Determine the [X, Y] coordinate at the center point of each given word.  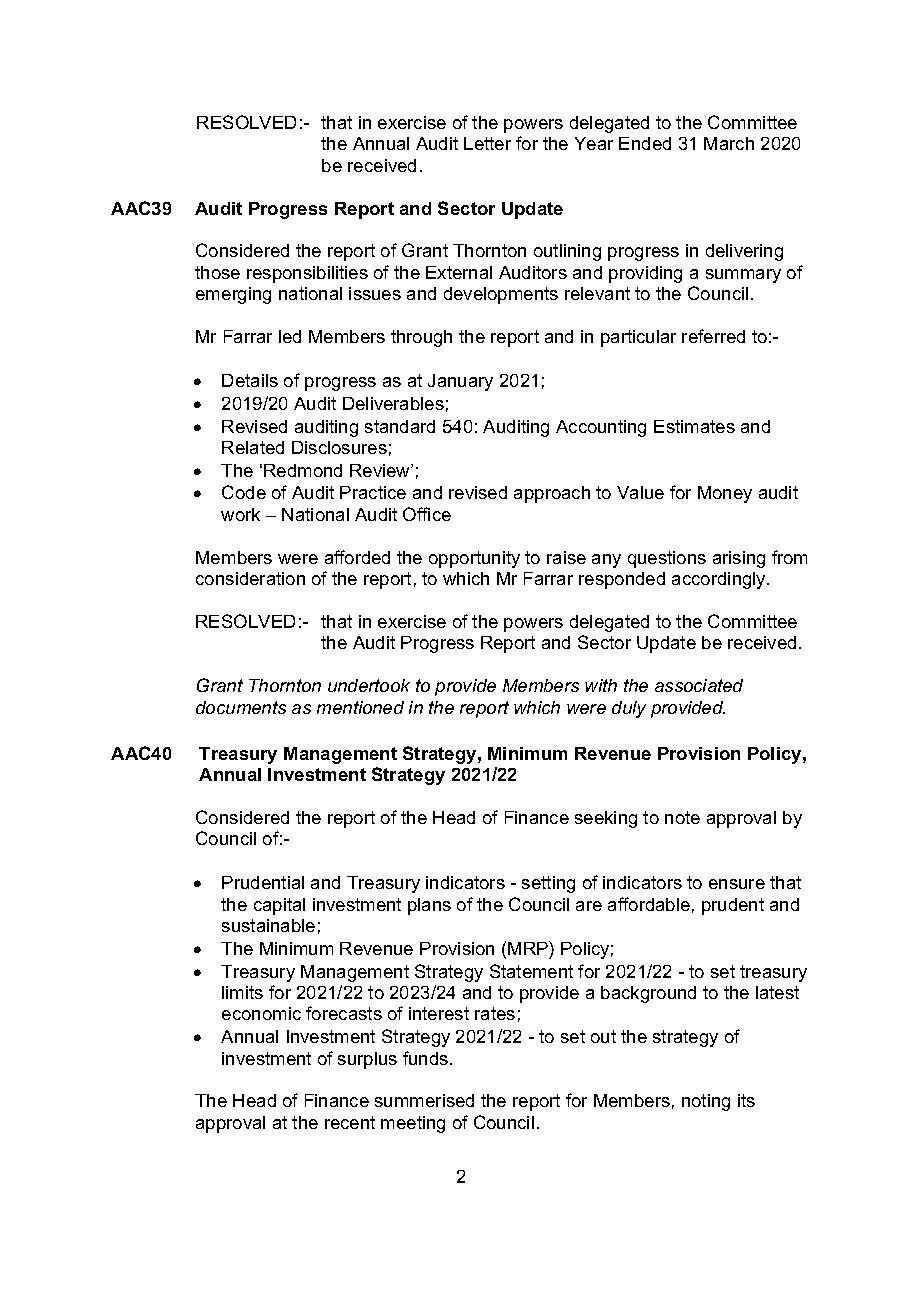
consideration [250, 578]
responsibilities [307, 274]
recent [350, 1122]
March [729, 143]
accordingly [720, 580]
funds [427, 1058]
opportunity [474, 559]
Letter [487, 143]
